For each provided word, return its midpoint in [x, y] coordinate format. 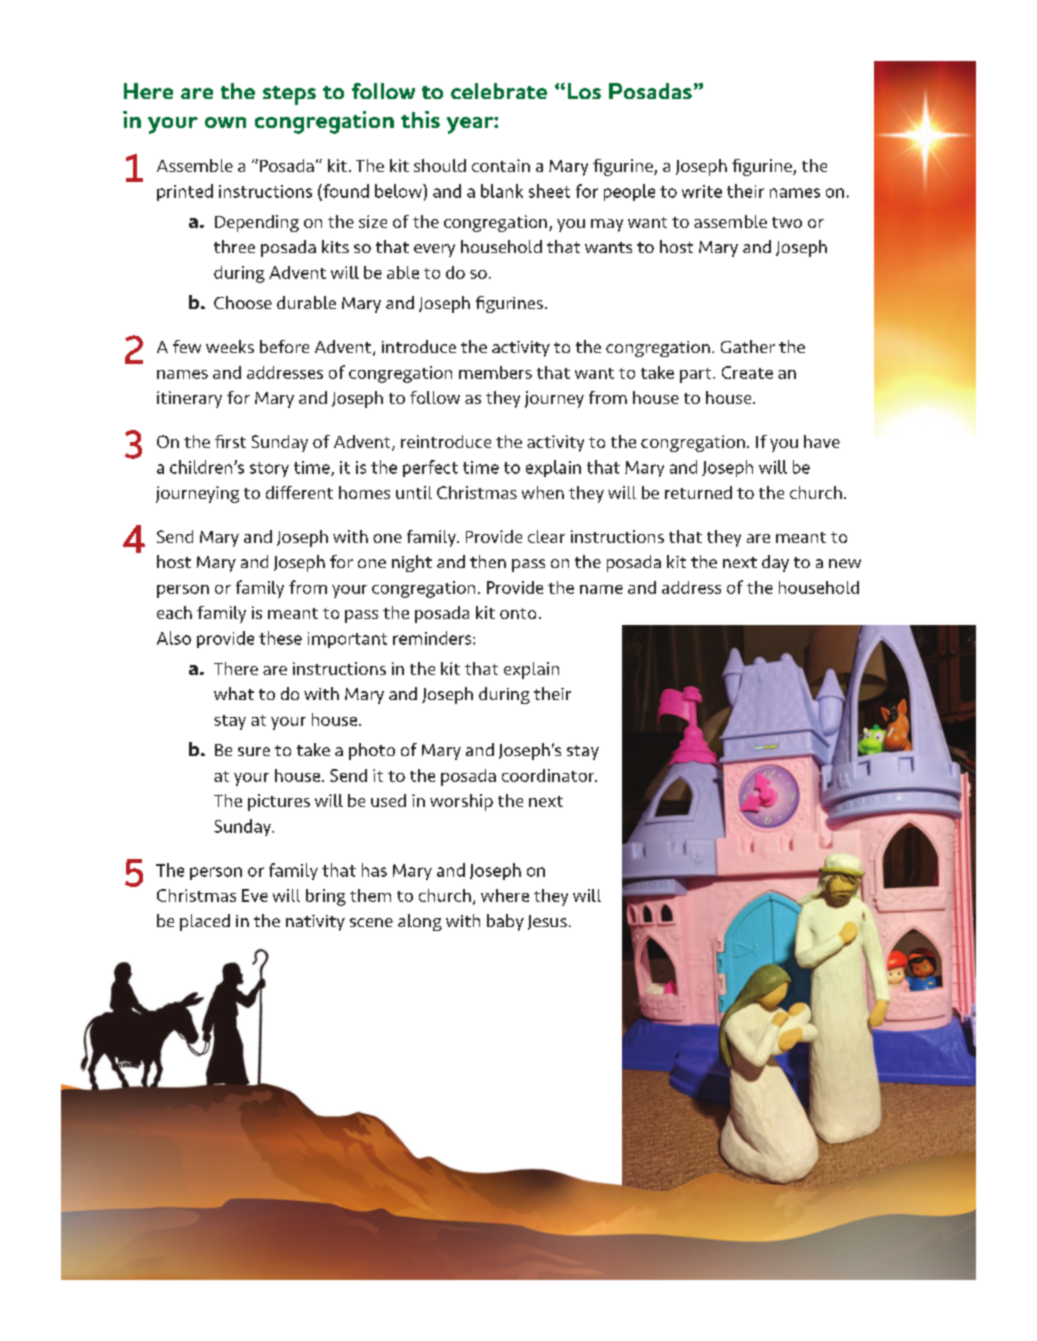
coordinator [549, 775]
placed [205, 922]
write [702, 191]
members [495, 372]
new [845, 563]
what [234, 693]
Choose [243, 302]
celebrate [499, 91]
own [225, 122]
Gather [748, 346]
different [299, 492]
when [543, 492]
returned [698, 492]
